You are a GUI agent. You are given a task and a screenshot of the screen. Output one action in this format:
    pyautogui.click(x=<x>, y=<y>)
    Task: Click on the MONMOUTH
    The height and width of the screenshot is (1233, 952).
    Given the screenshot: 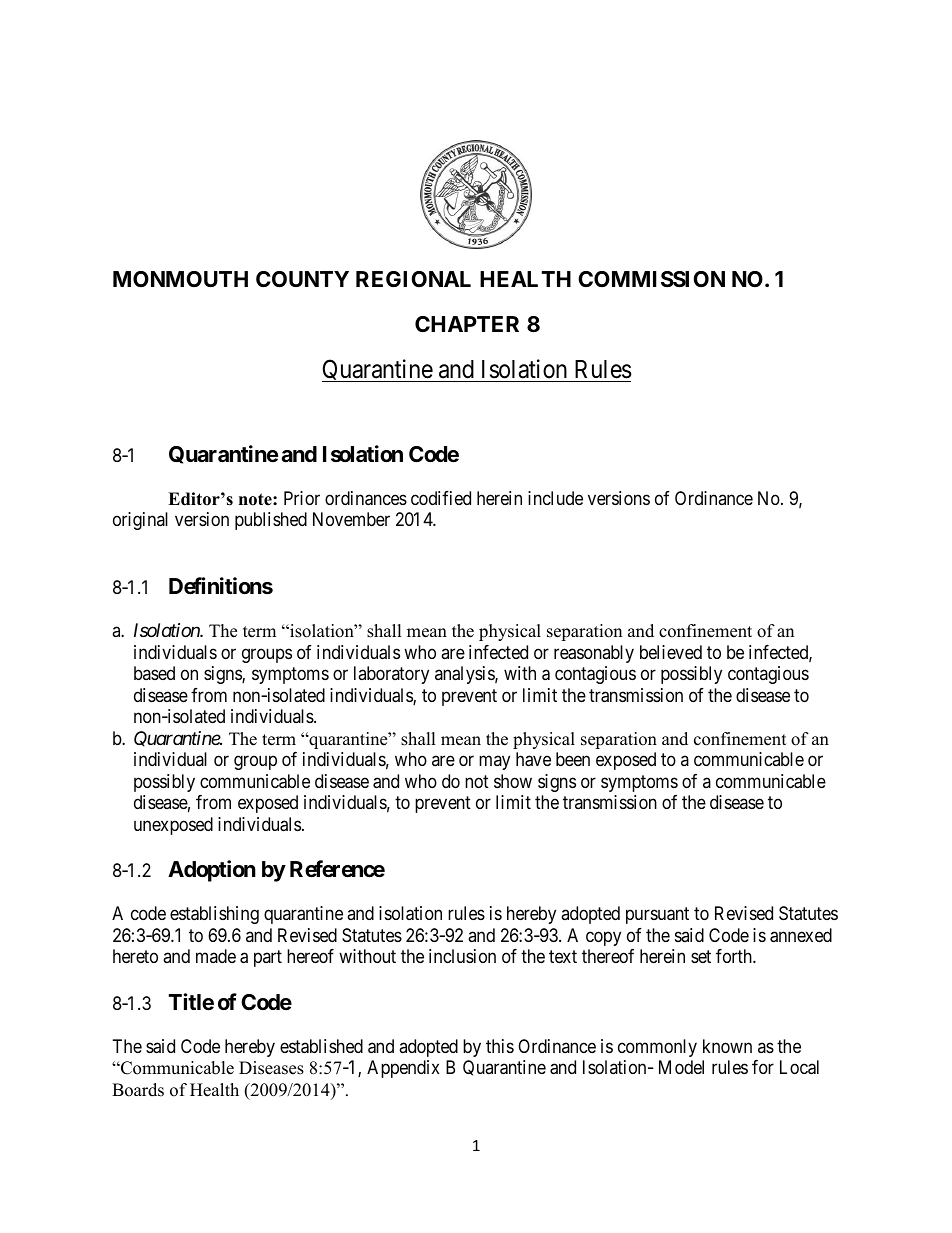 What is the action you would take?
    pyautogui.click(x=180, y=279)
